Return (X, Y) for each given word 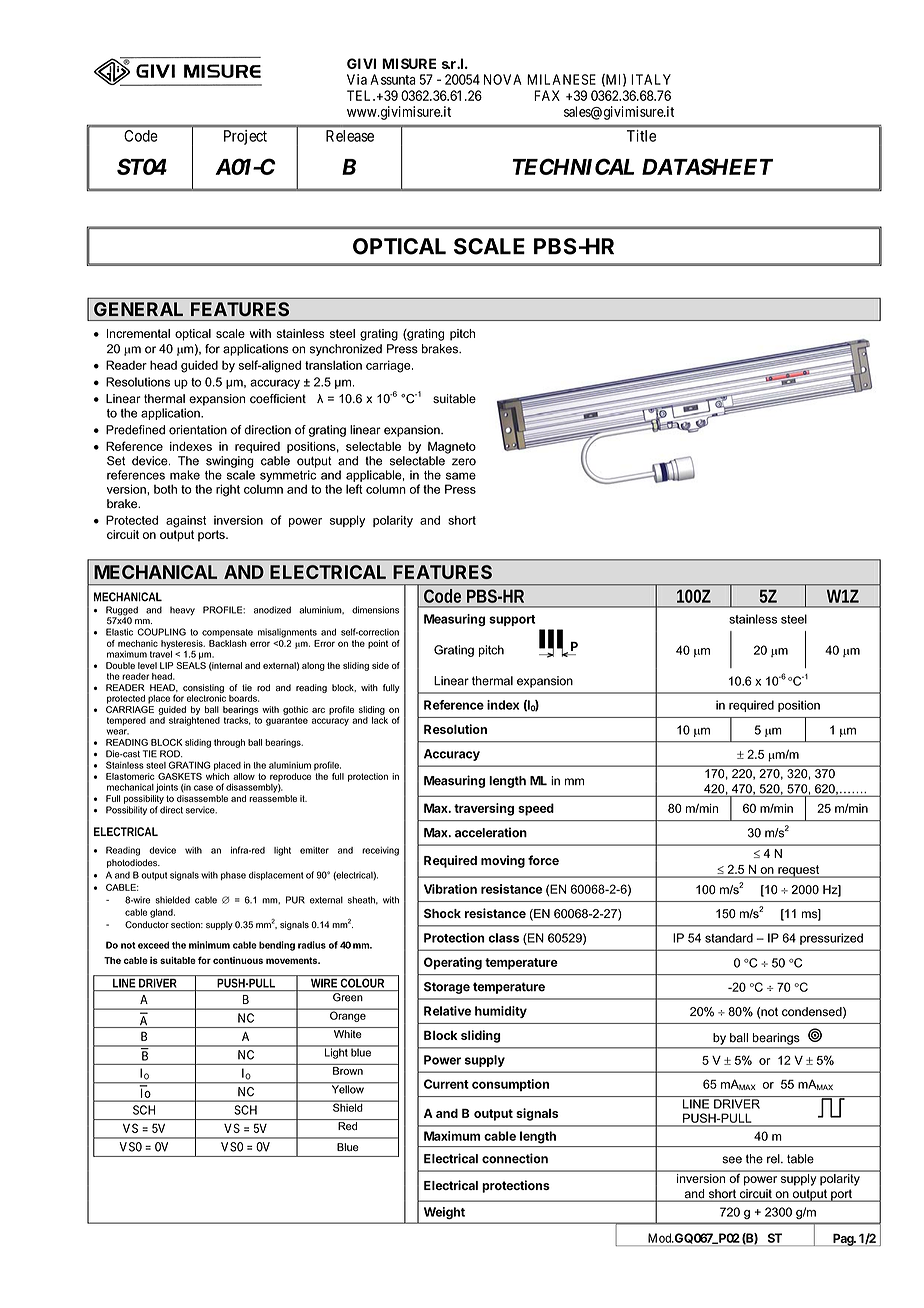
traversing (484, 809)
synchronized (346, 350)
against (186, 521)
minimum (209, 945)
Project (245, 137)
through (229, 743)
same (461, 476)
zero (464, 462)
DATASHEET (707, 166)
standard (729, 938)
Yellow (347, 1088)
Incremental (138, 333)
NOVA (502, 79)
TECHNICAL (573, 166)
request (799, 871)
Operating (453, 963)
